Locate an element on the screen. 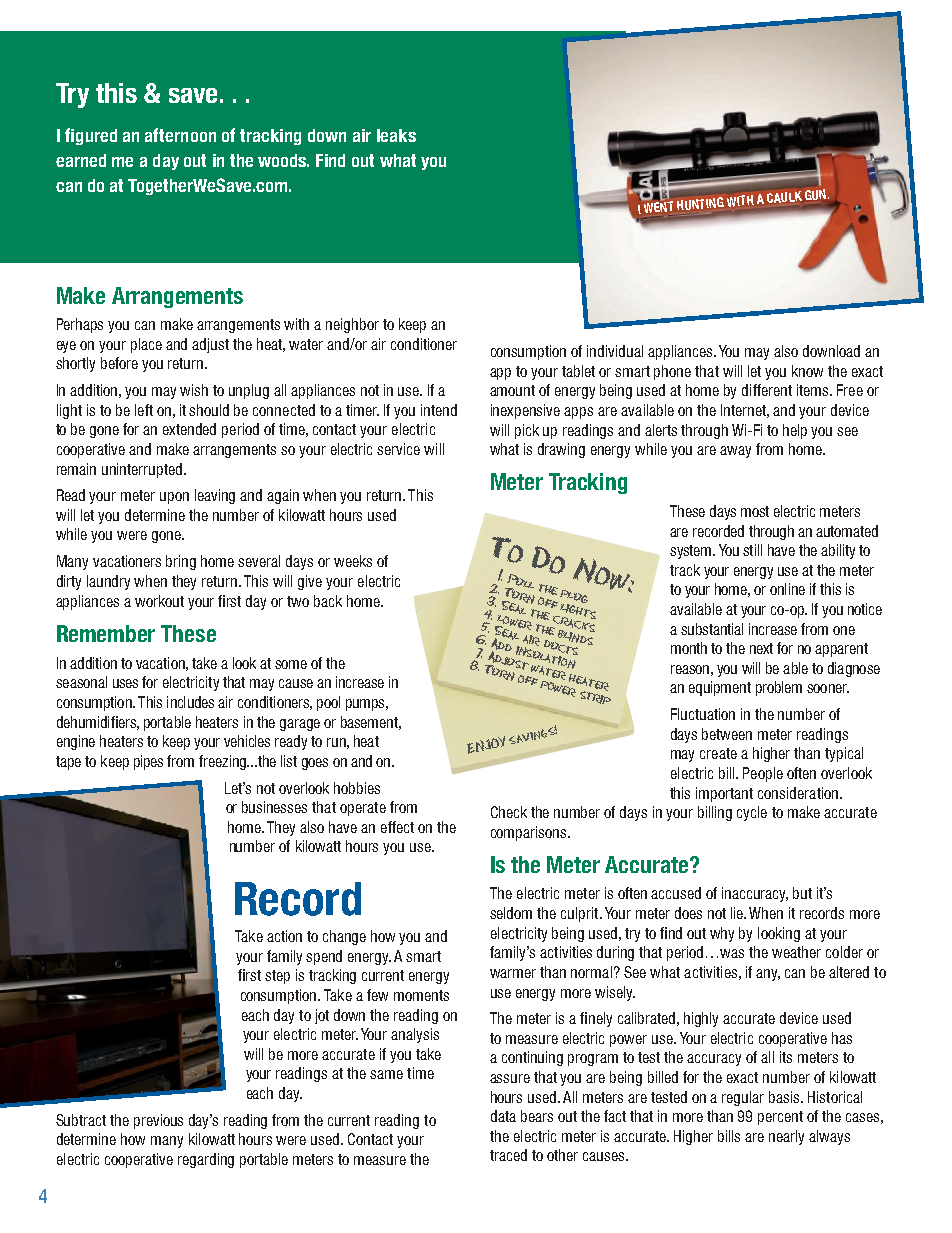 The height and width of the screenshot is (1233, 952). pipes is located at coordinates (148, 762).
